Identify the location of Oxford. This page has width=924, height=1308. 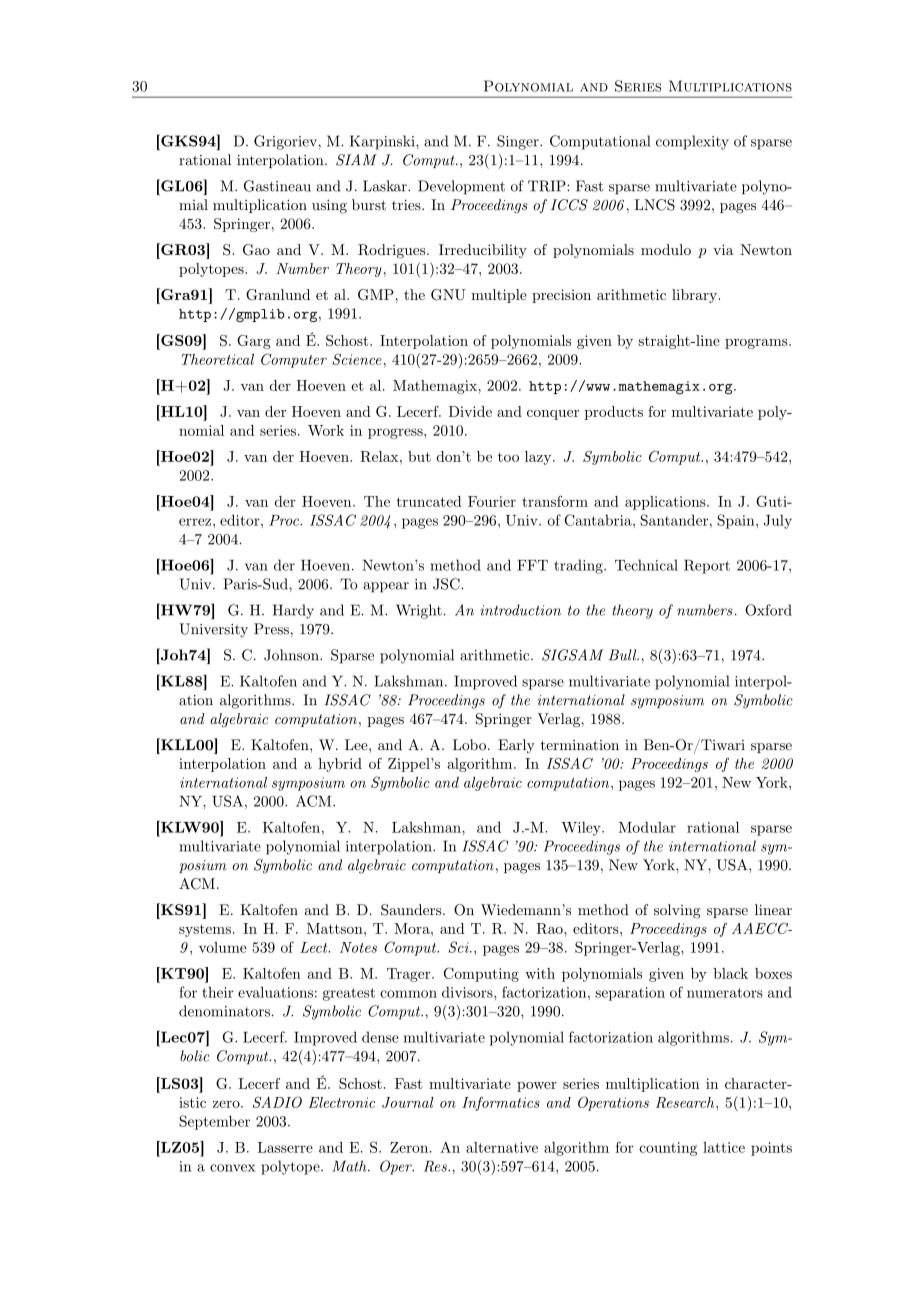
(768, 610).
